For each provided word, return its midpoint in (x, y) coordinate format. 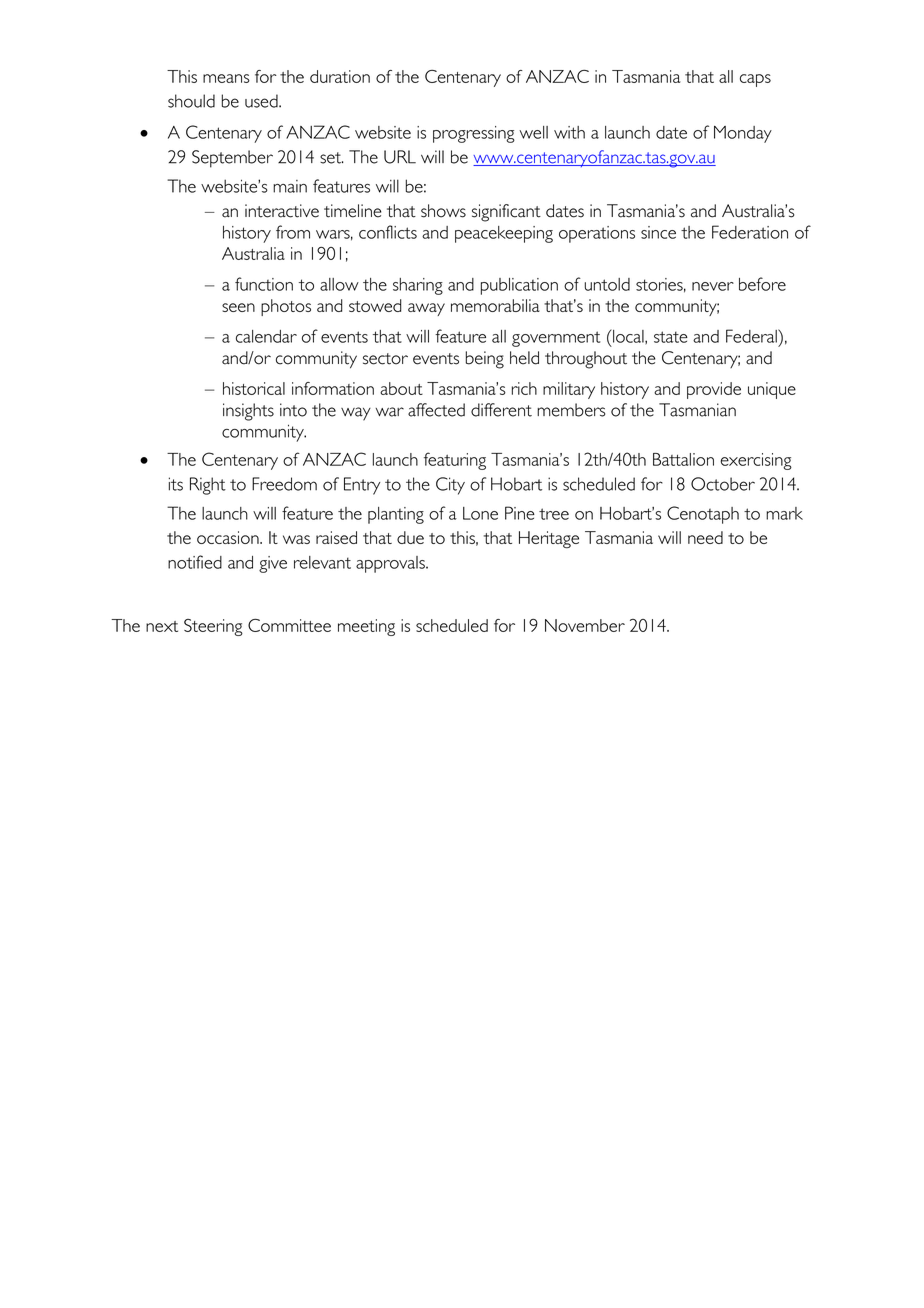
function (264, 284)
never (713, 286)
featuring (455, 461)
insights (248, 412)
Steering (213, 627)
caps (755, 80)
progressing (474, 134)
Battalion (683, 459)
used (262, 101)
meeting (366, 627)
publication (519, 286)
